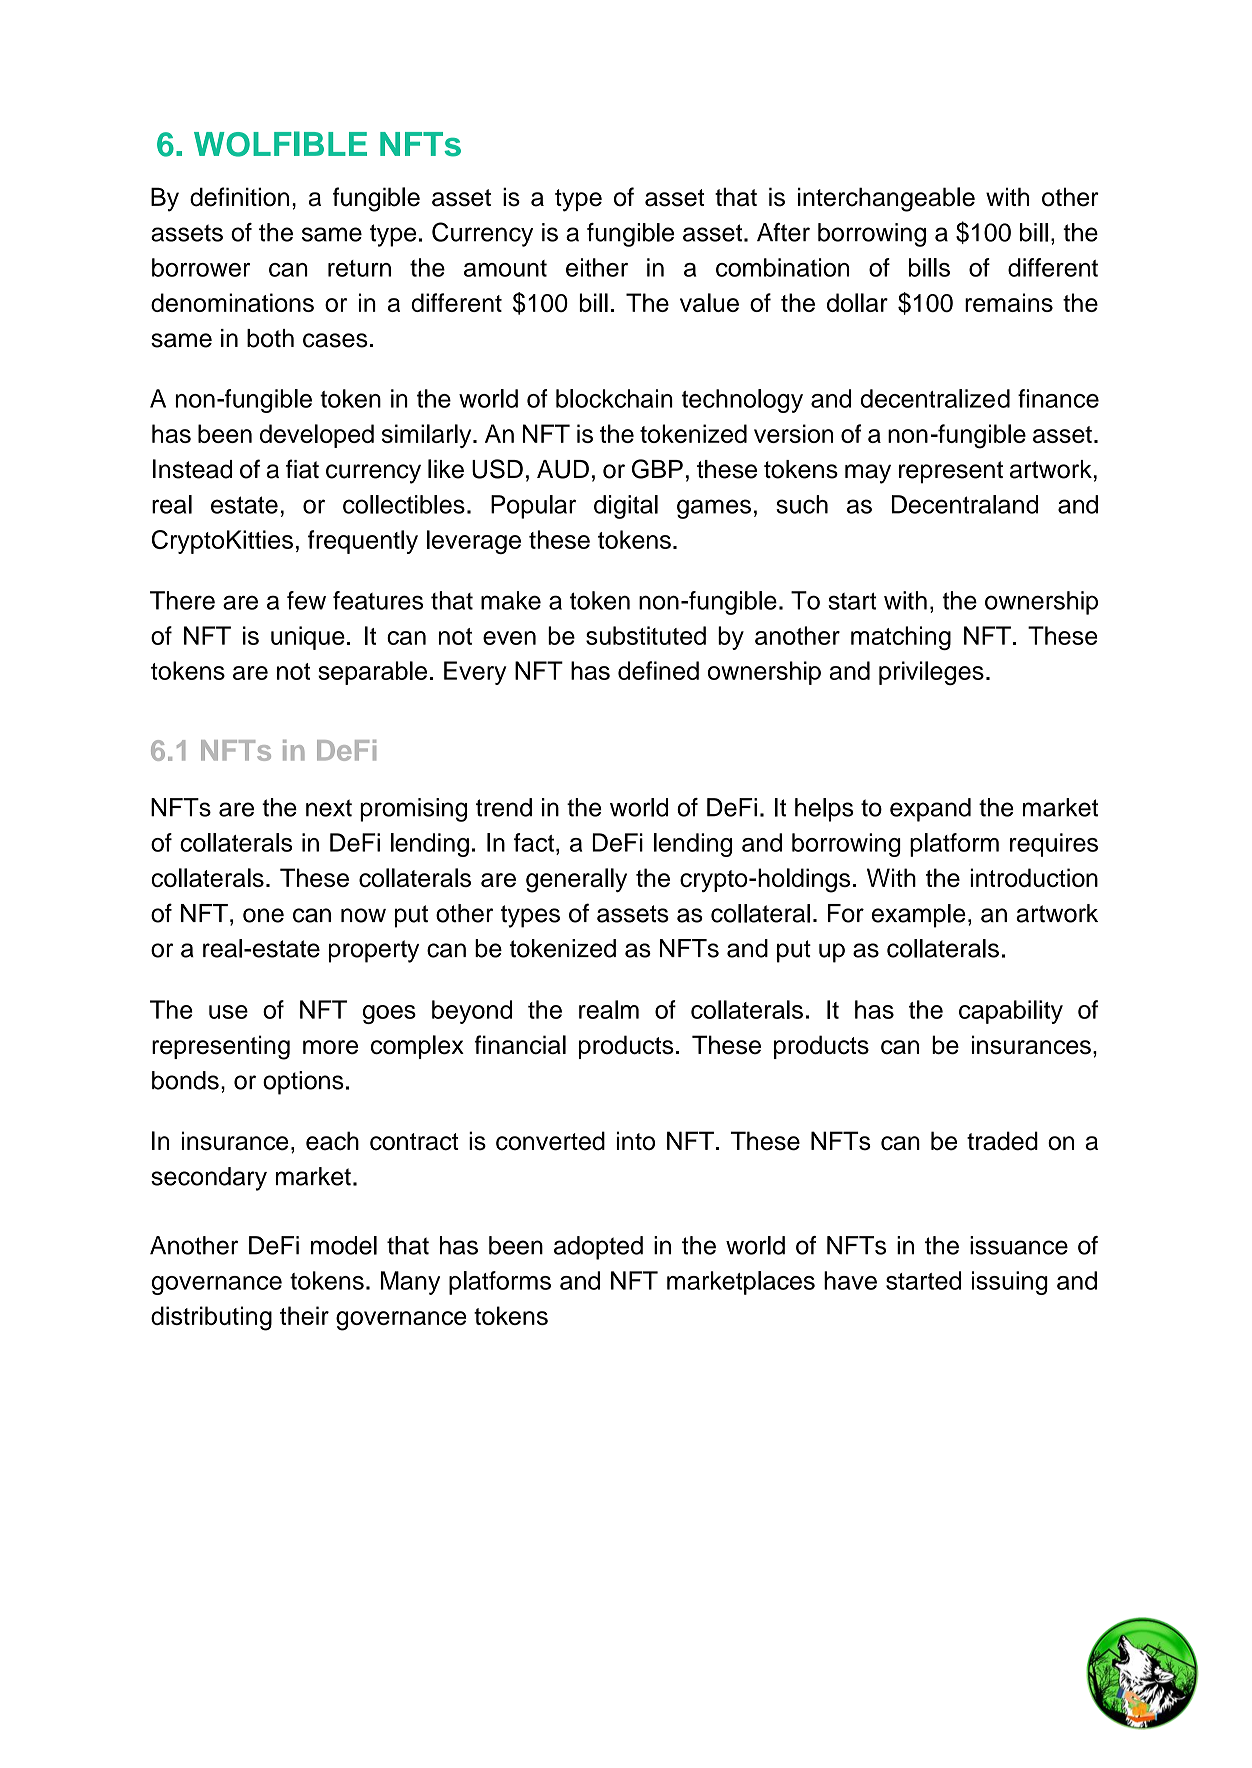 This image has height=1768, width=1252. Describe the element at coordinates (306, 600) in the image. I see `few` at that location.
